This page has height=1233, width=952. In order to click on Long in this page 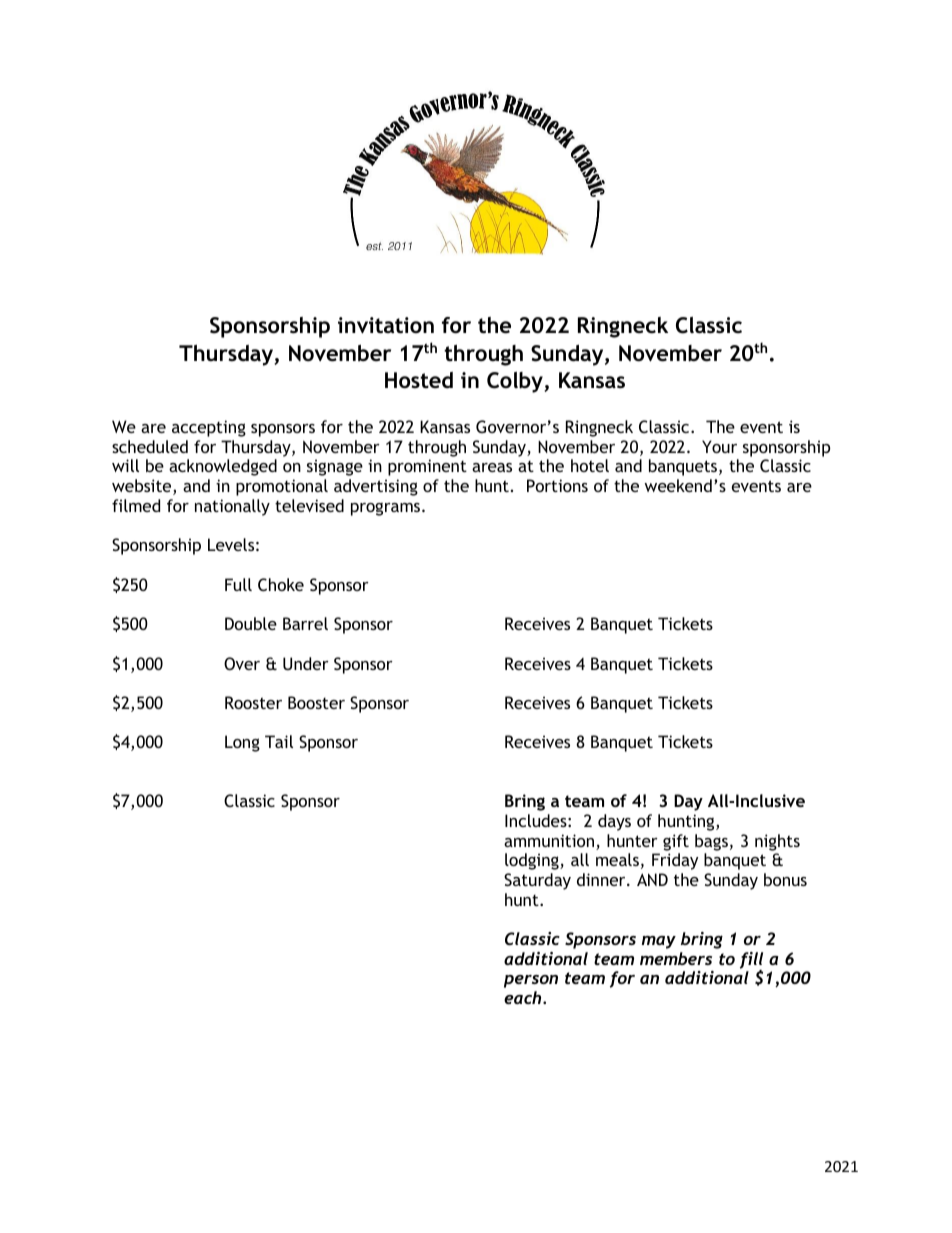, I will do `click(242, 743)`.
